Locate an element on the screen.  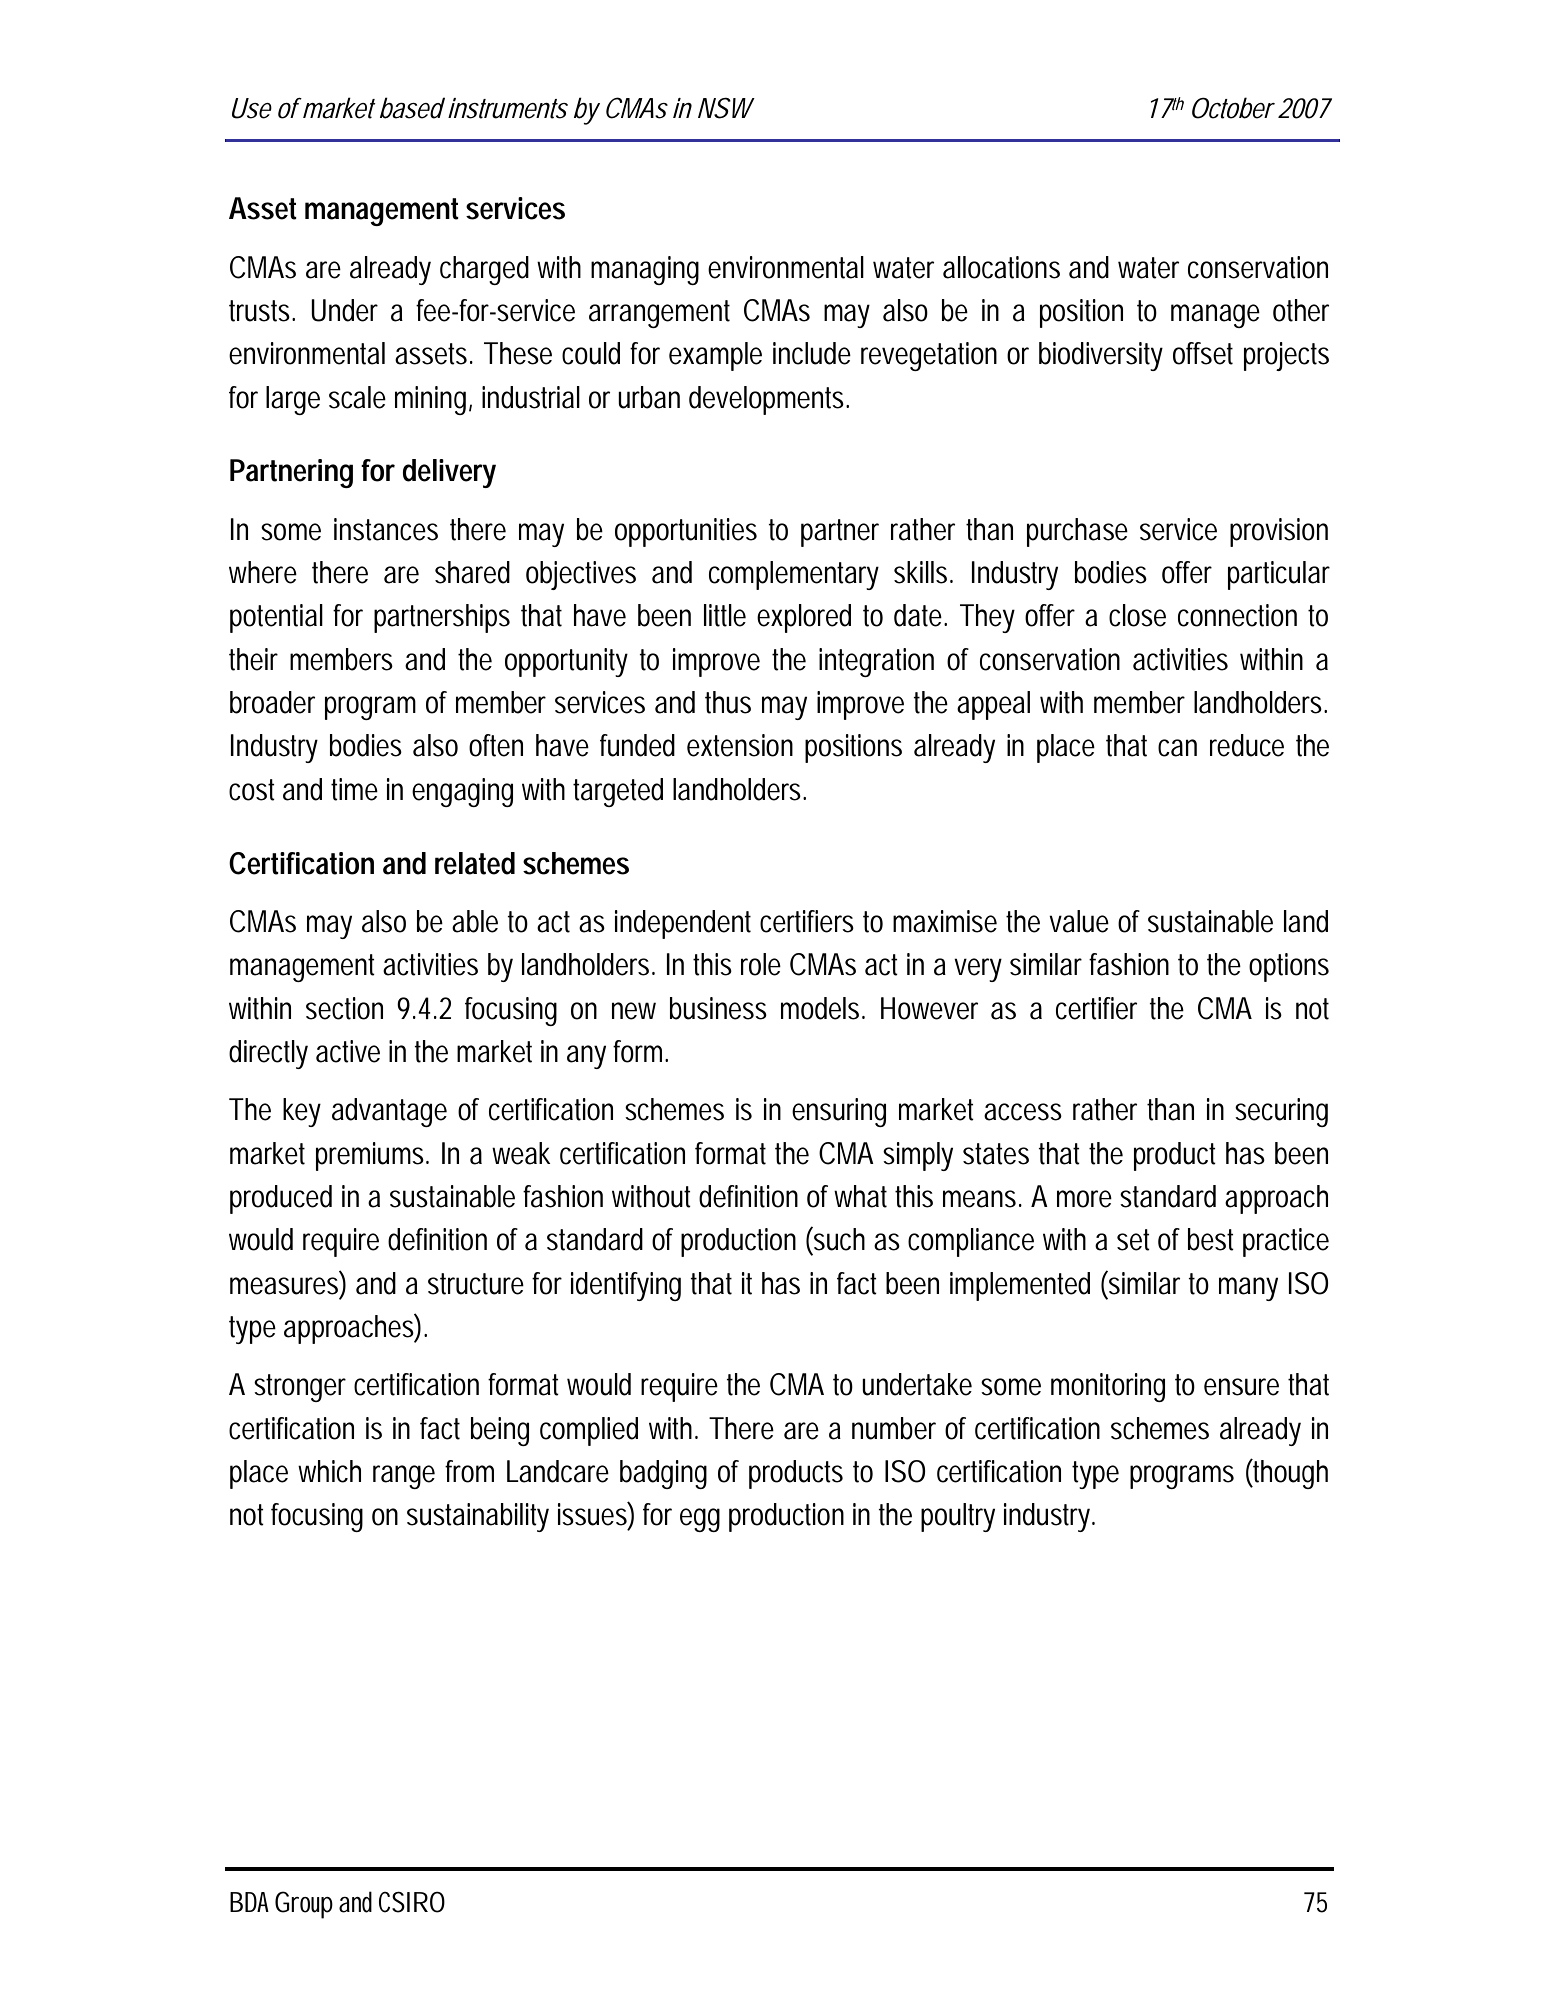
complementary is located at coordinates (794, 575).
